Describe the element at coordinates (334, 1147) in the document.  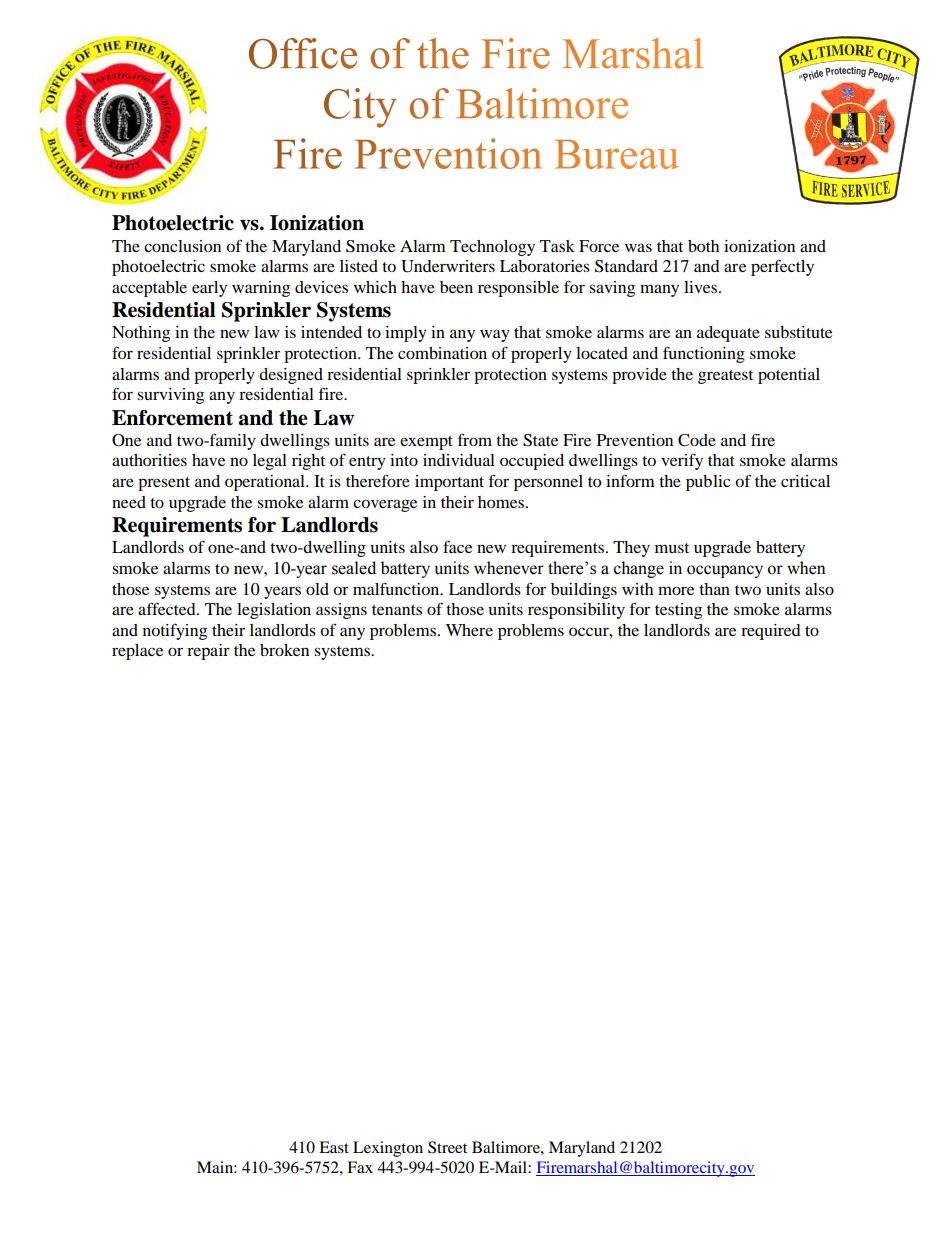
I see `East` at that location.
